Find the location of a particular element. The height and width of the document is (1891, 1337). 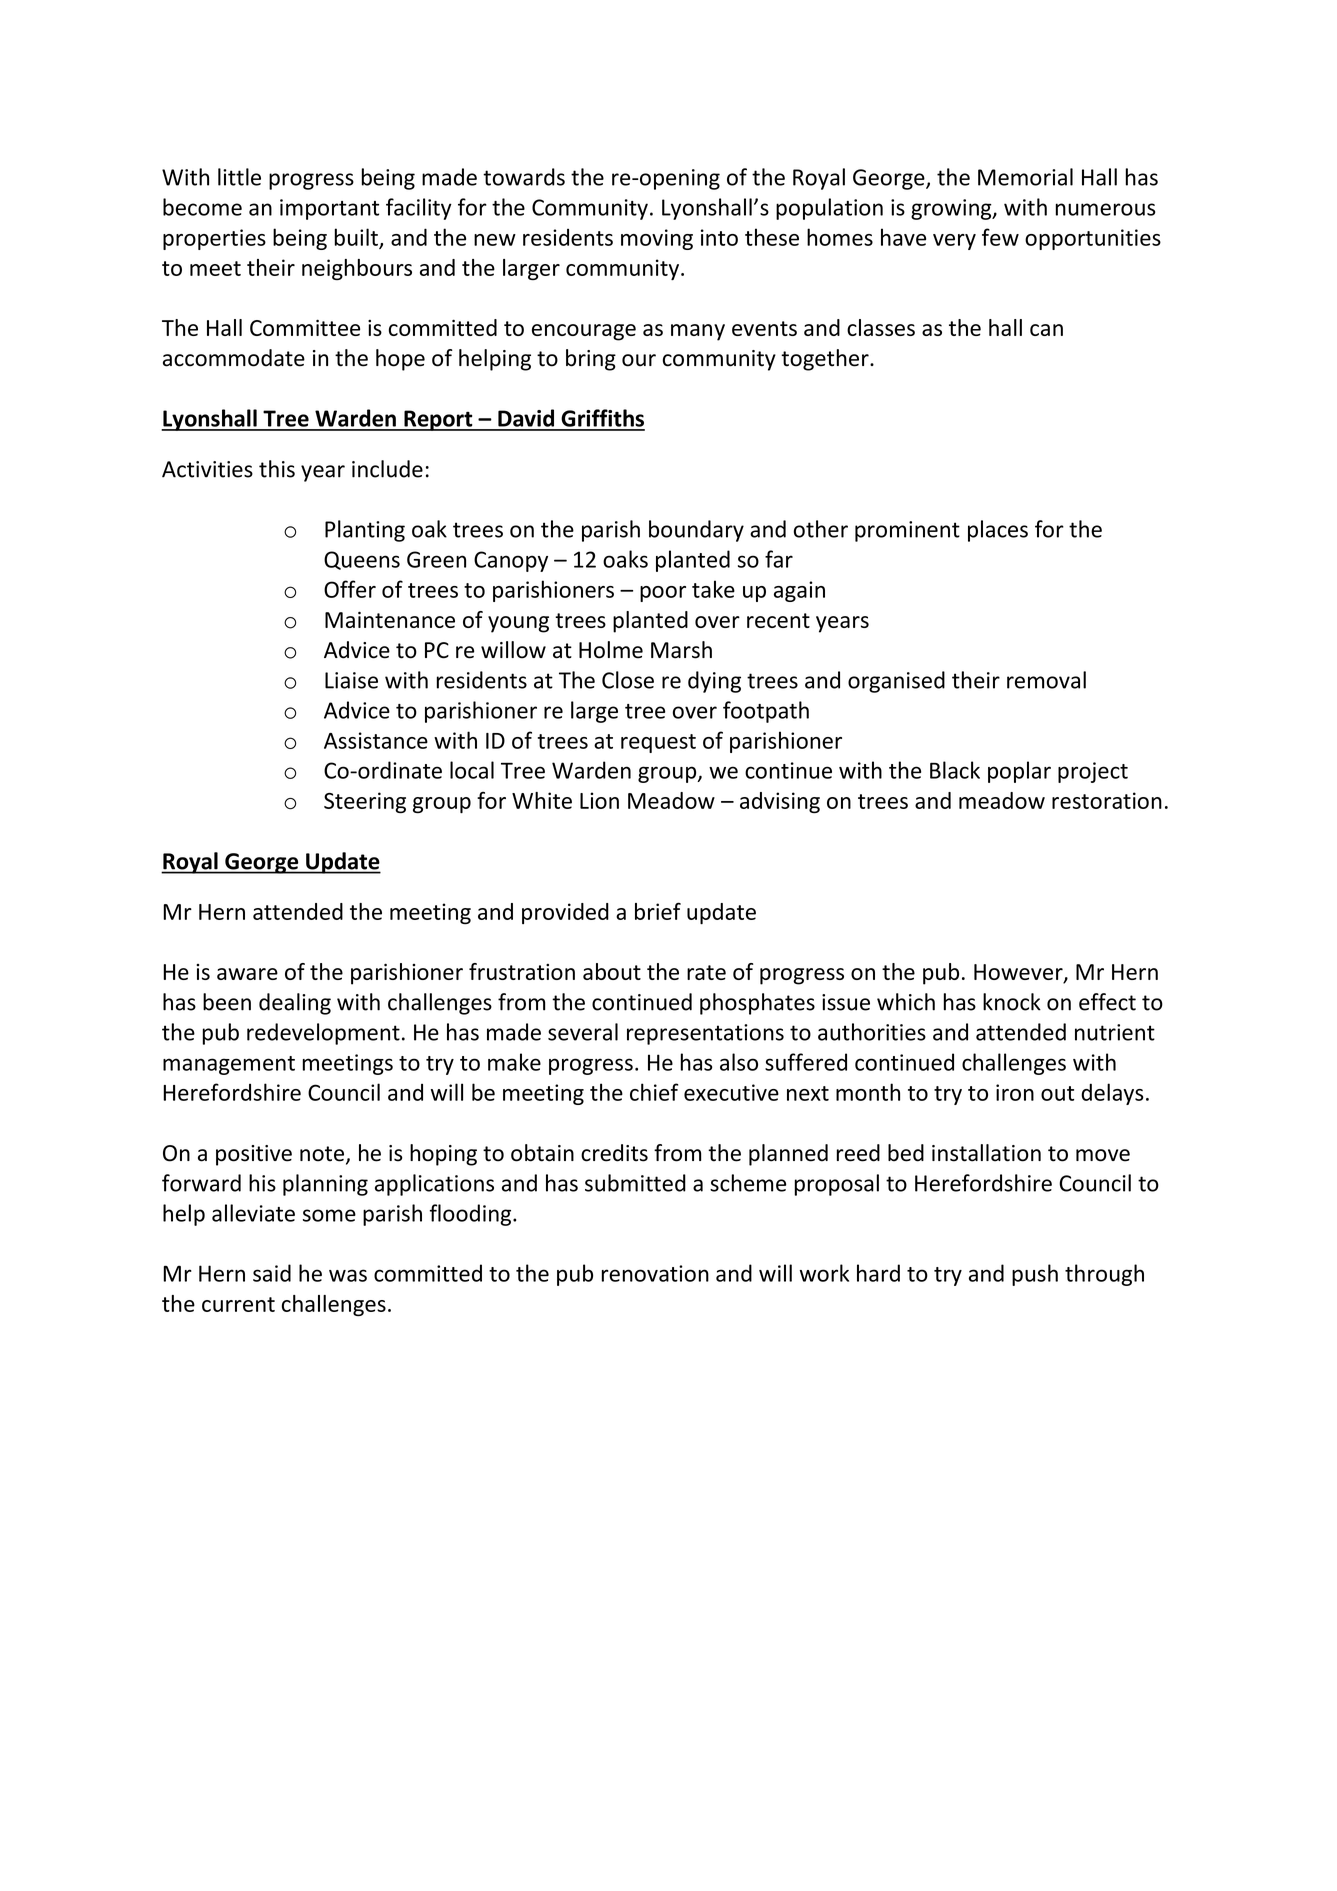

this is located at coordinates (277, 469).
